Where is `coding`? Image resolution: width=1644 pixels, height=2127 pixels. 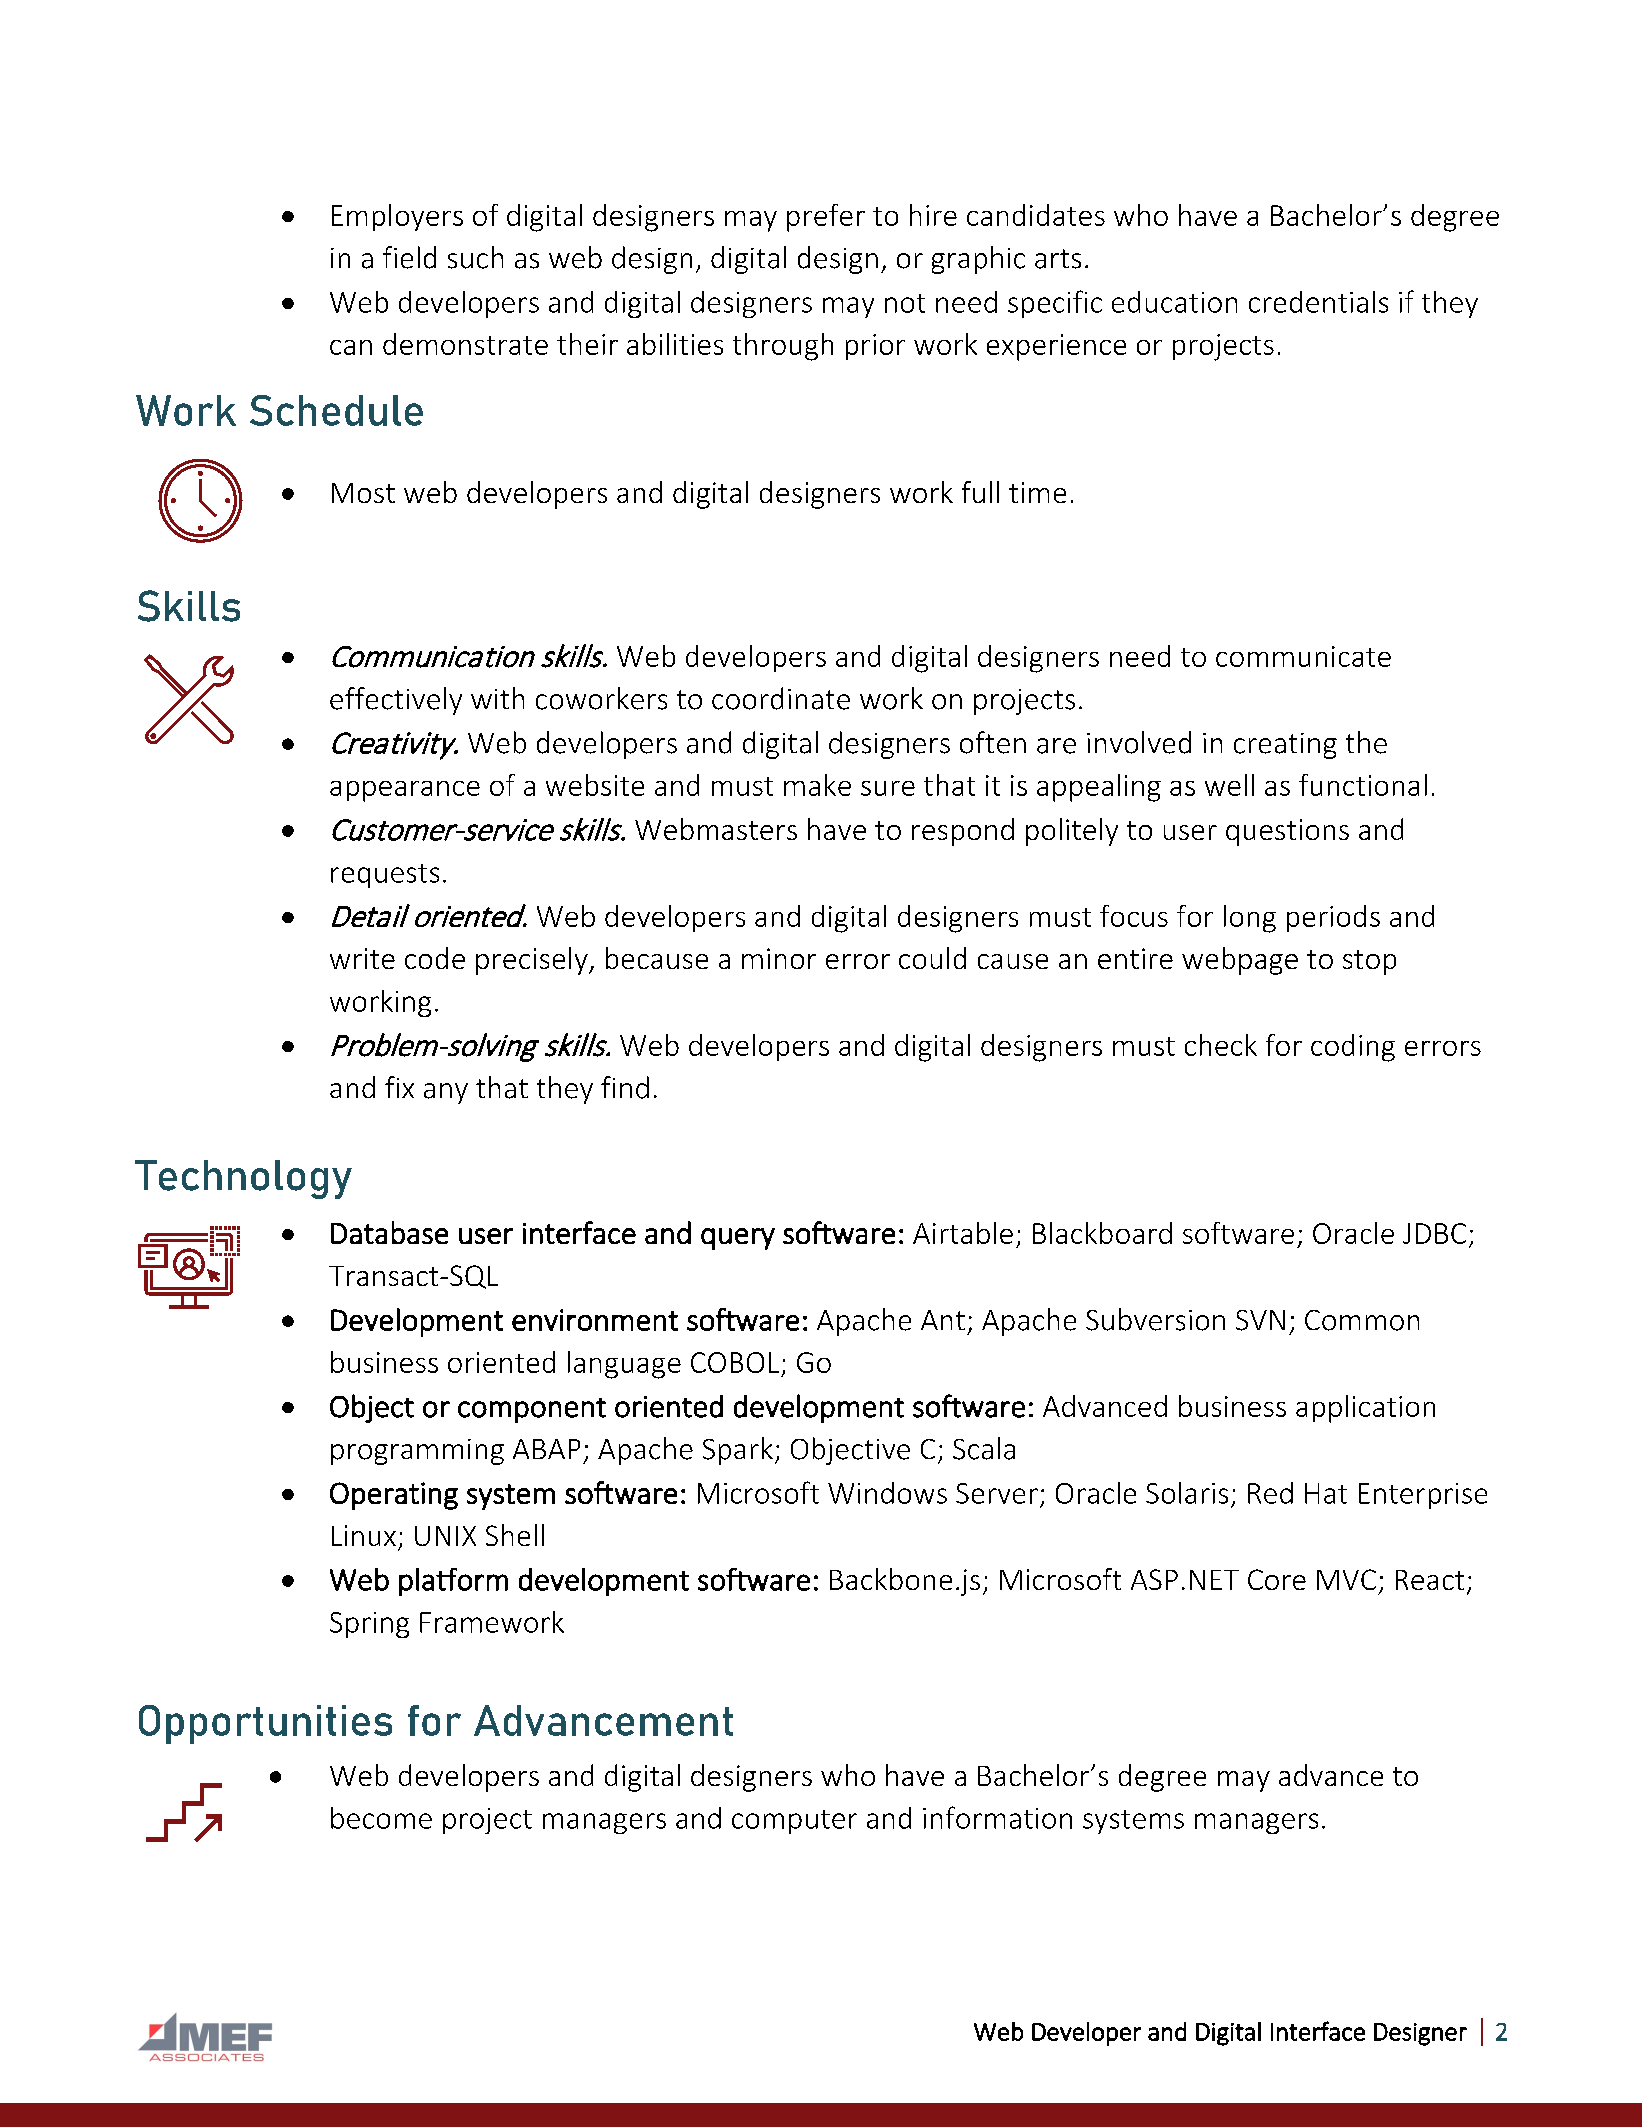 coding is located at coordinates (1353, 1048).
